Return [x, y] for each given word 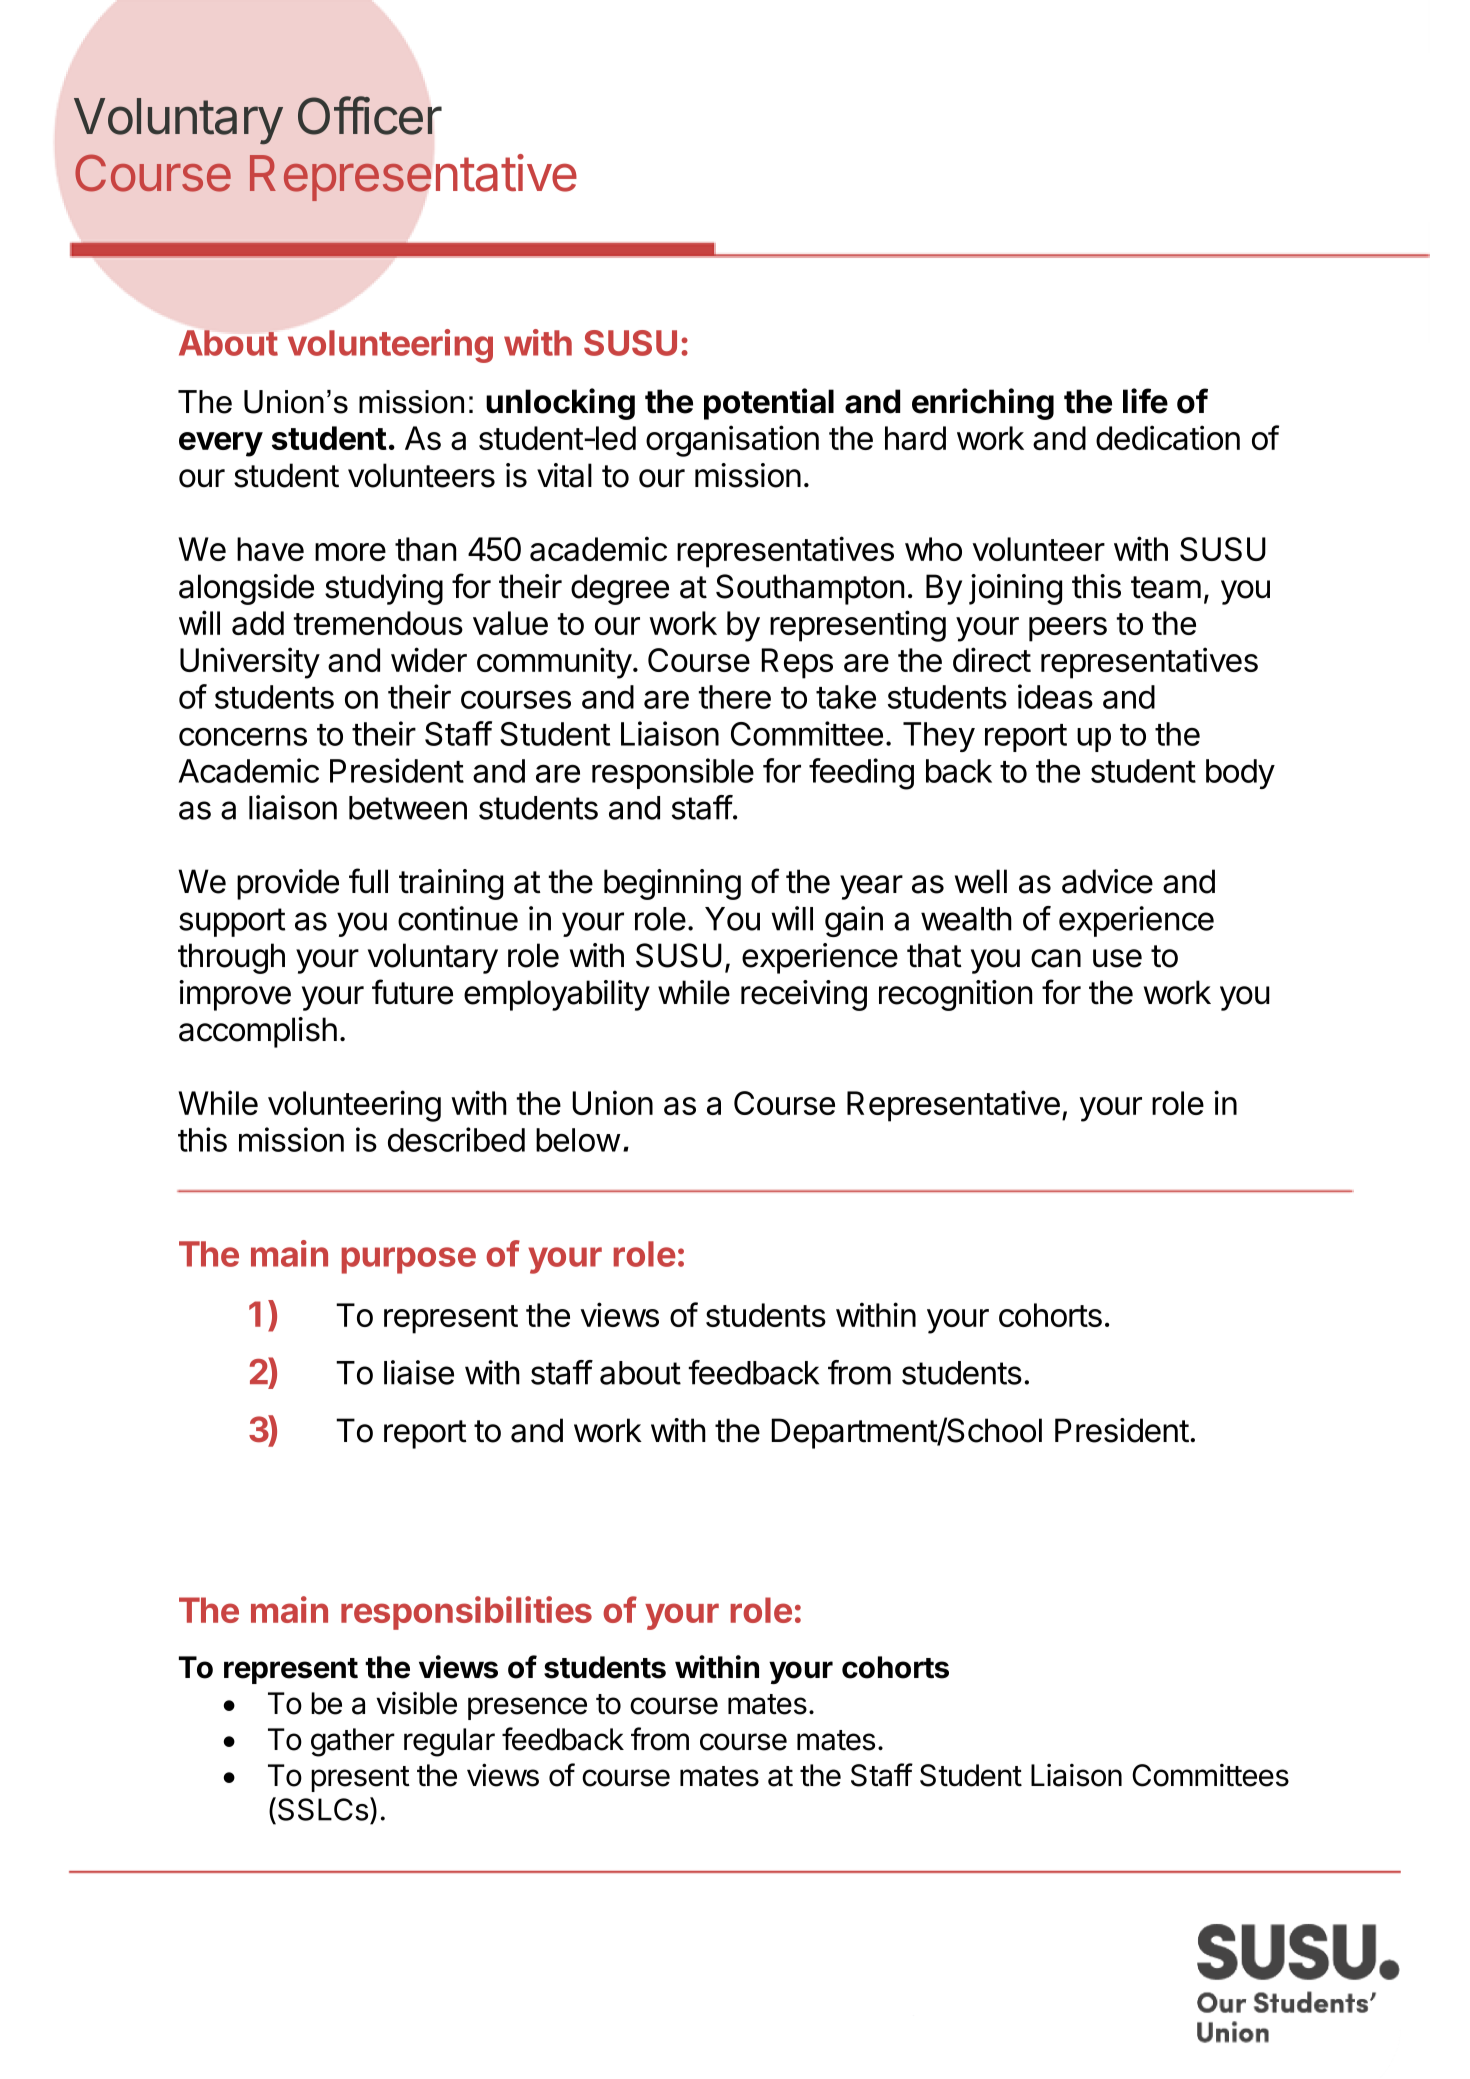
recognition [955, 995]
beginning [672, 884]
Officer [370, 115]
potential [769, 404]
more [350, 552]
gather [353, 1742]
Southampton [810, 589]
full [368, 880]
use [1117, 958]
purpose [409, 1260]
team [1166, 587]
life [1145, 401]
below [578, 1140]
